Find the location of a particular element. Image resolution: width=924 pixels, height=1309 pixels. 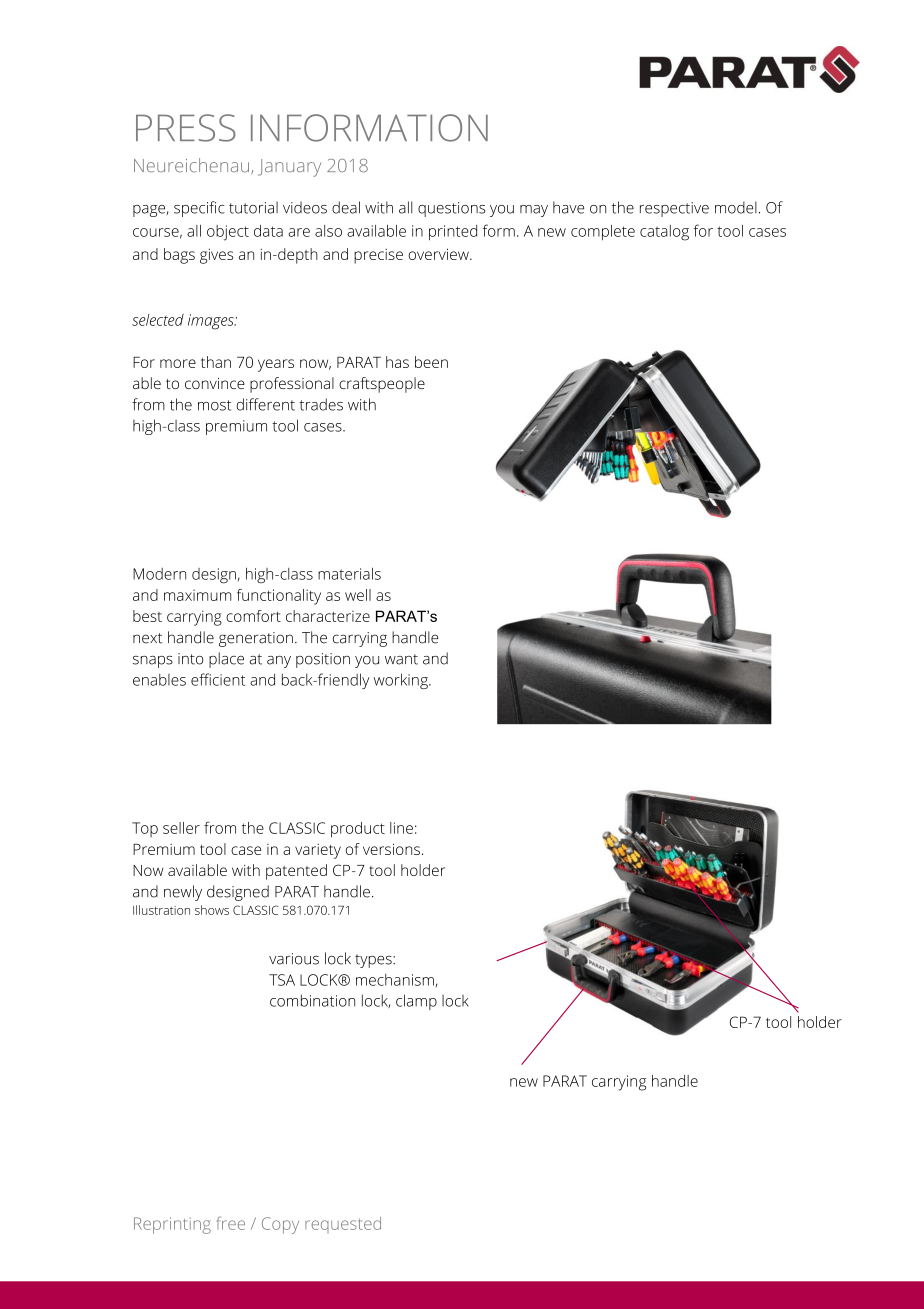

working is located at coordinates (402, 681).
